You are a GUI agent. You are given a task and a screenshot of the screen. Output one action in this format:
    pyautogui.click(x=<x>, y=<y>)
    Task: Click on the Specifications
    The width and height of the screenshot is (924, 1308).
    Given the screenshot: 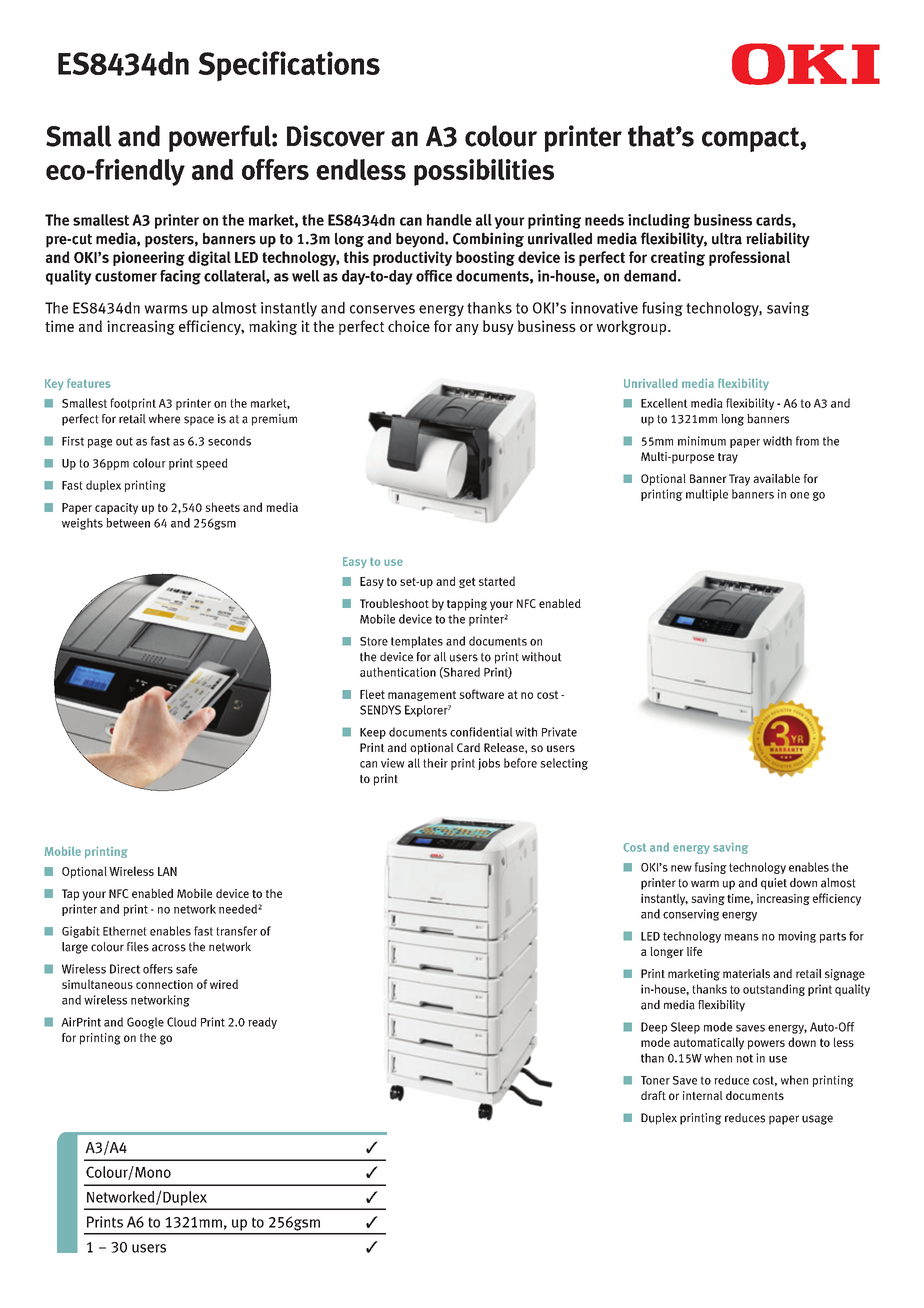 What is the action you would take?
    pyautogui.click(x=289, y=66)
